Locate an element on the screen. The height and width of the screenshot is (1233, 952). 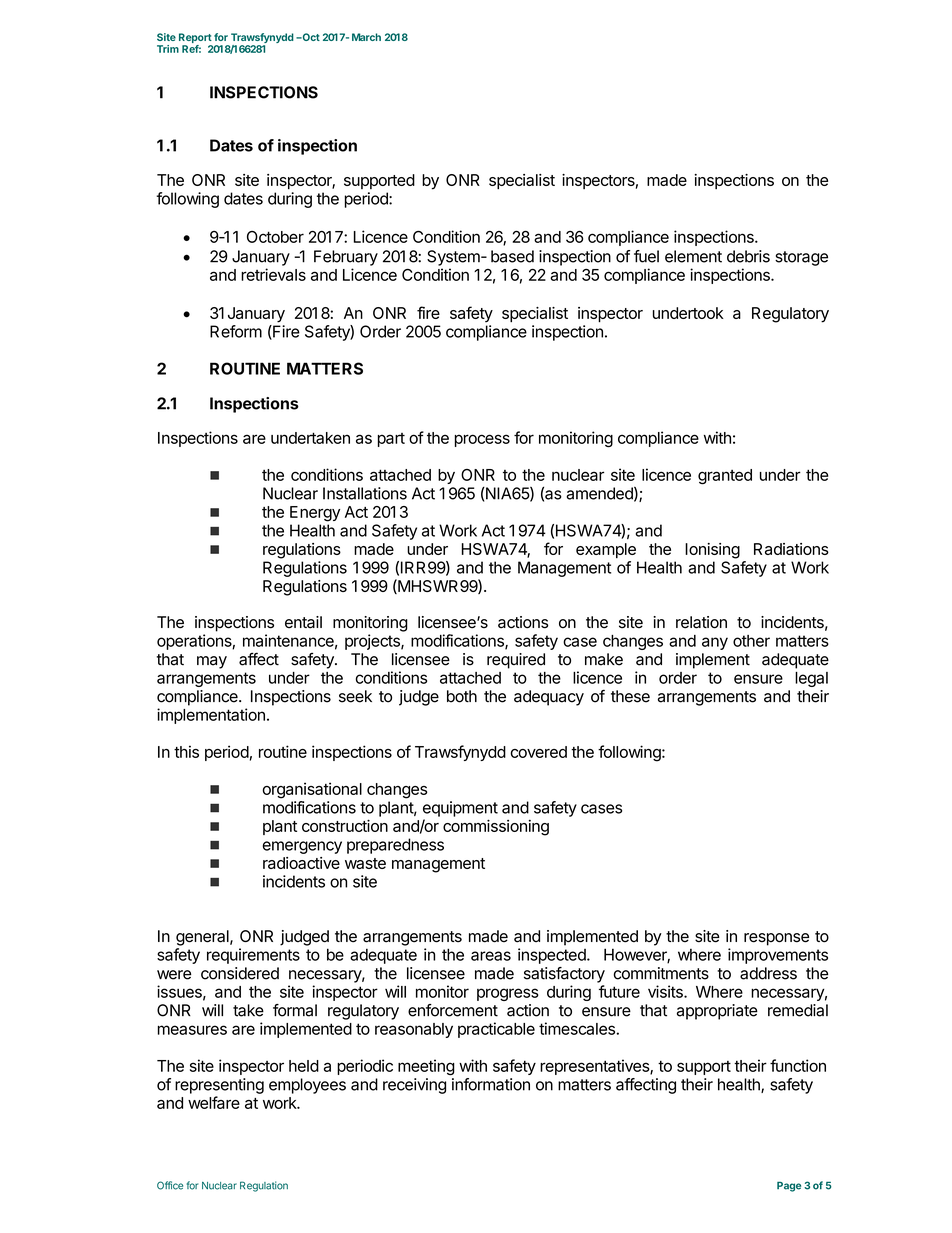
commissioning is located at coordinates (496, 827).
